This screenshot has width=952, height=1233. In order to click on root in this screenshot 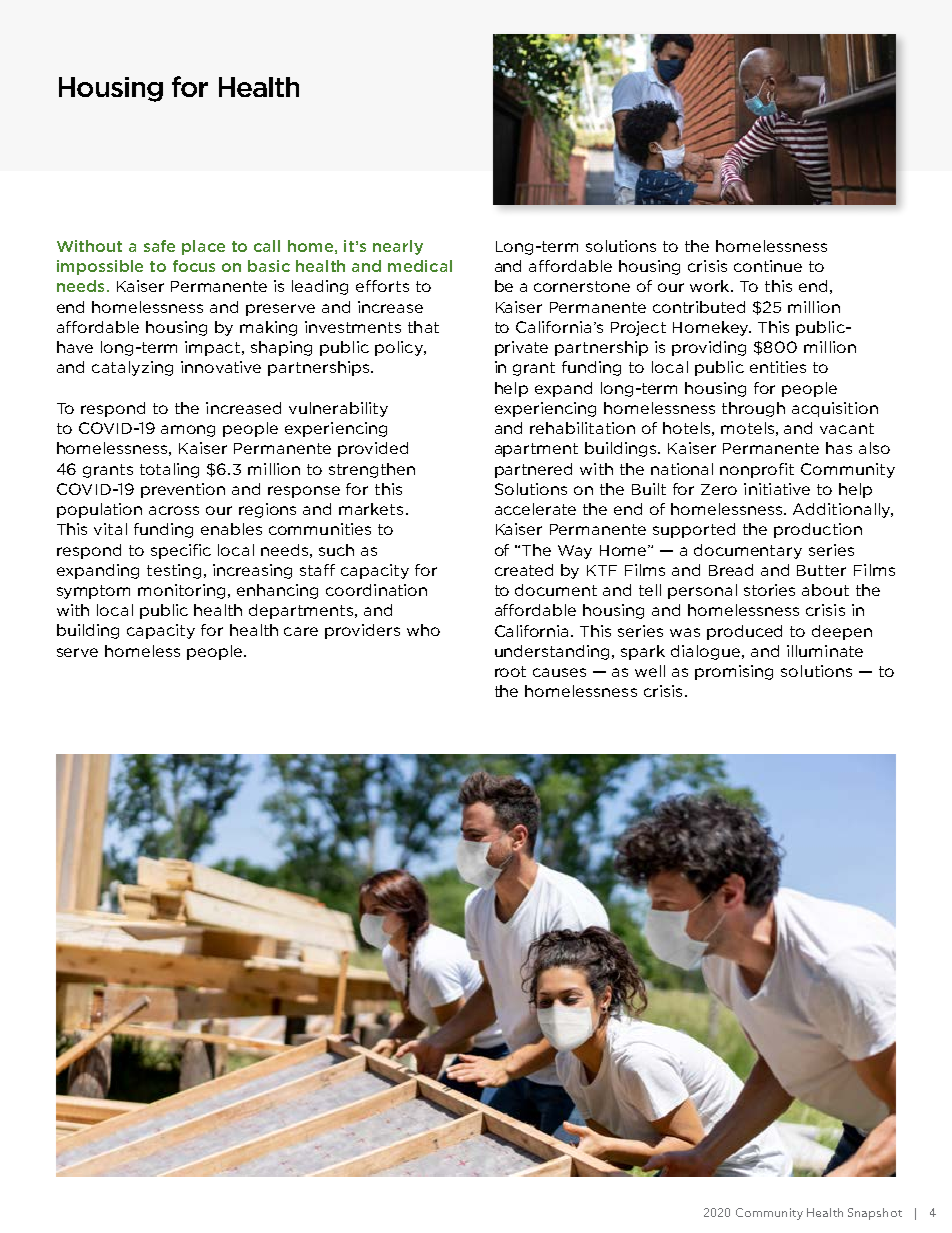, I will do `click(510, 671)`.
